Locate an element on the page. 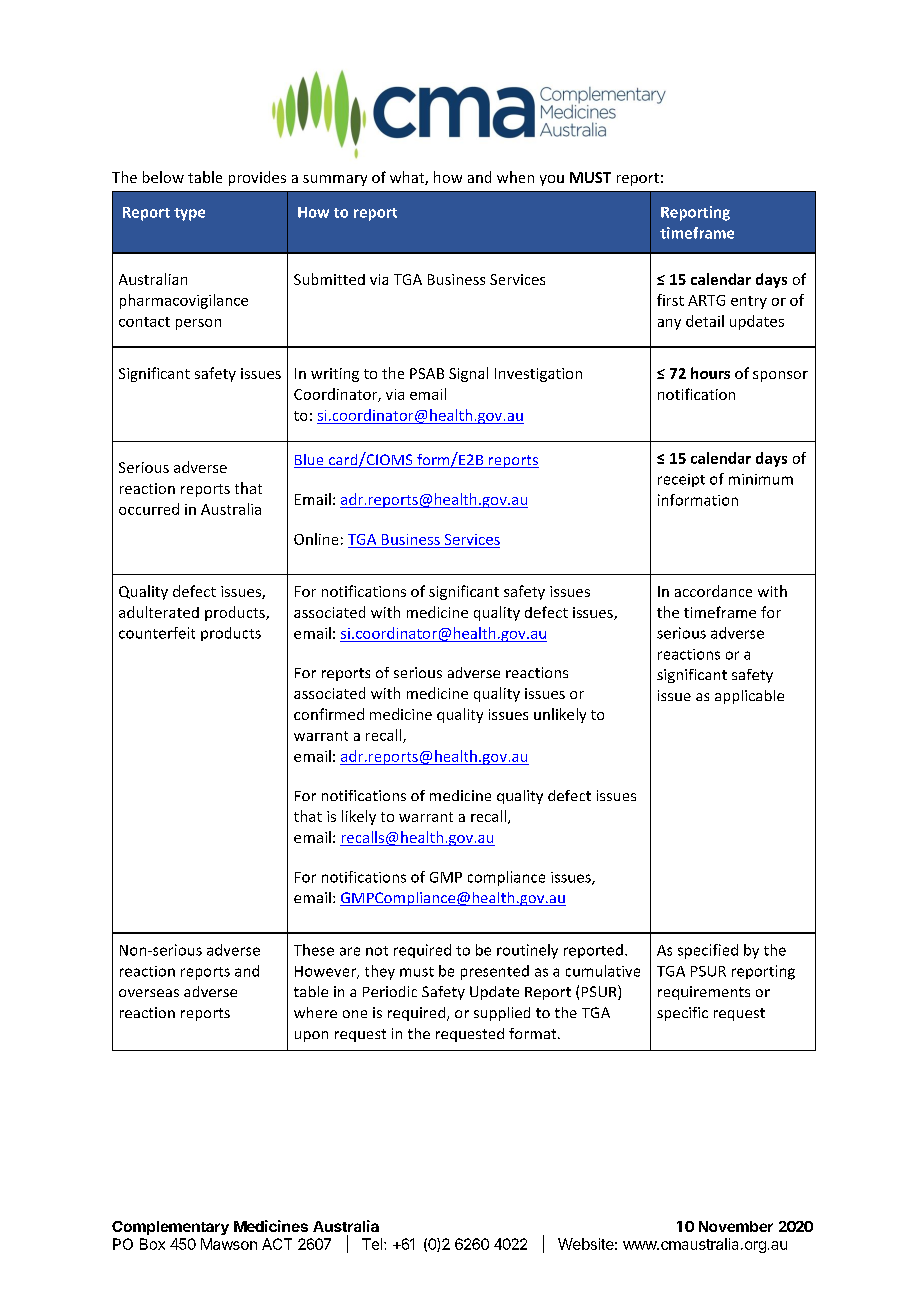  first is located at coordinates (670, 300).
